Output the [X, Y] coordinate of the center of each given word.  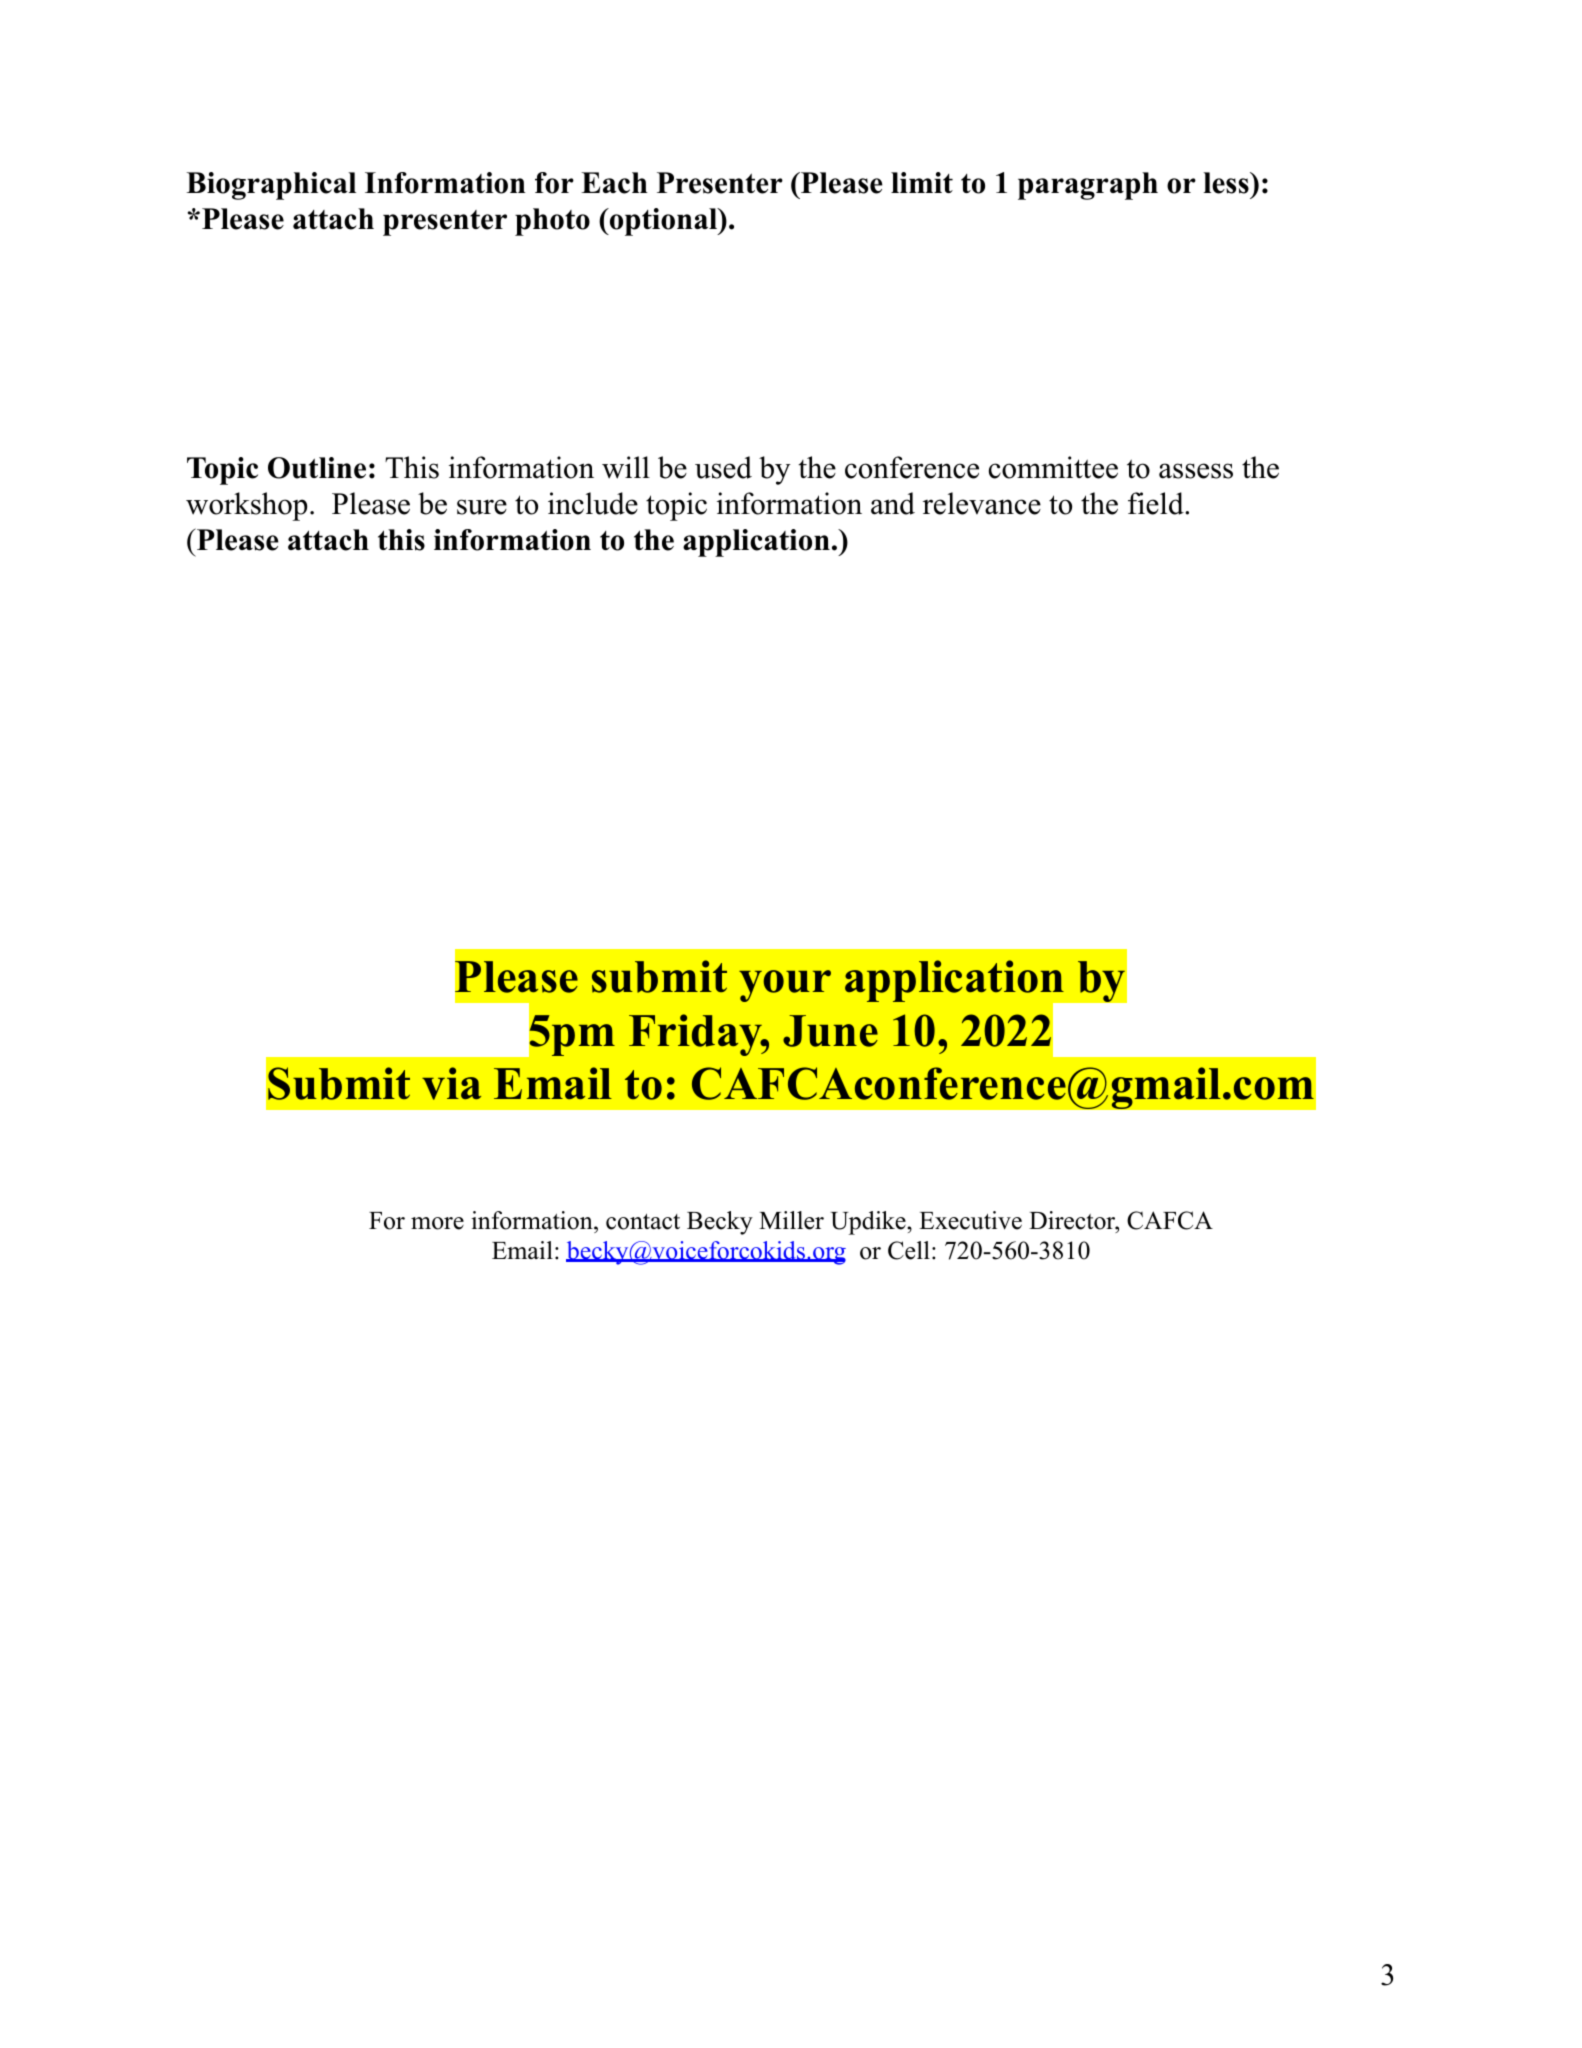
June [830, 1031]
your [785, 986]
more [437, 1223]
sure [482, 507]
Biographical [271, 186]
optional [663, 222]
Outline [317, 468]
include [593, 503]
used [723, 467]
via [451, 1083]
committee [1053, 467]
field [1156, 503]
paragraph [1088, 186]
